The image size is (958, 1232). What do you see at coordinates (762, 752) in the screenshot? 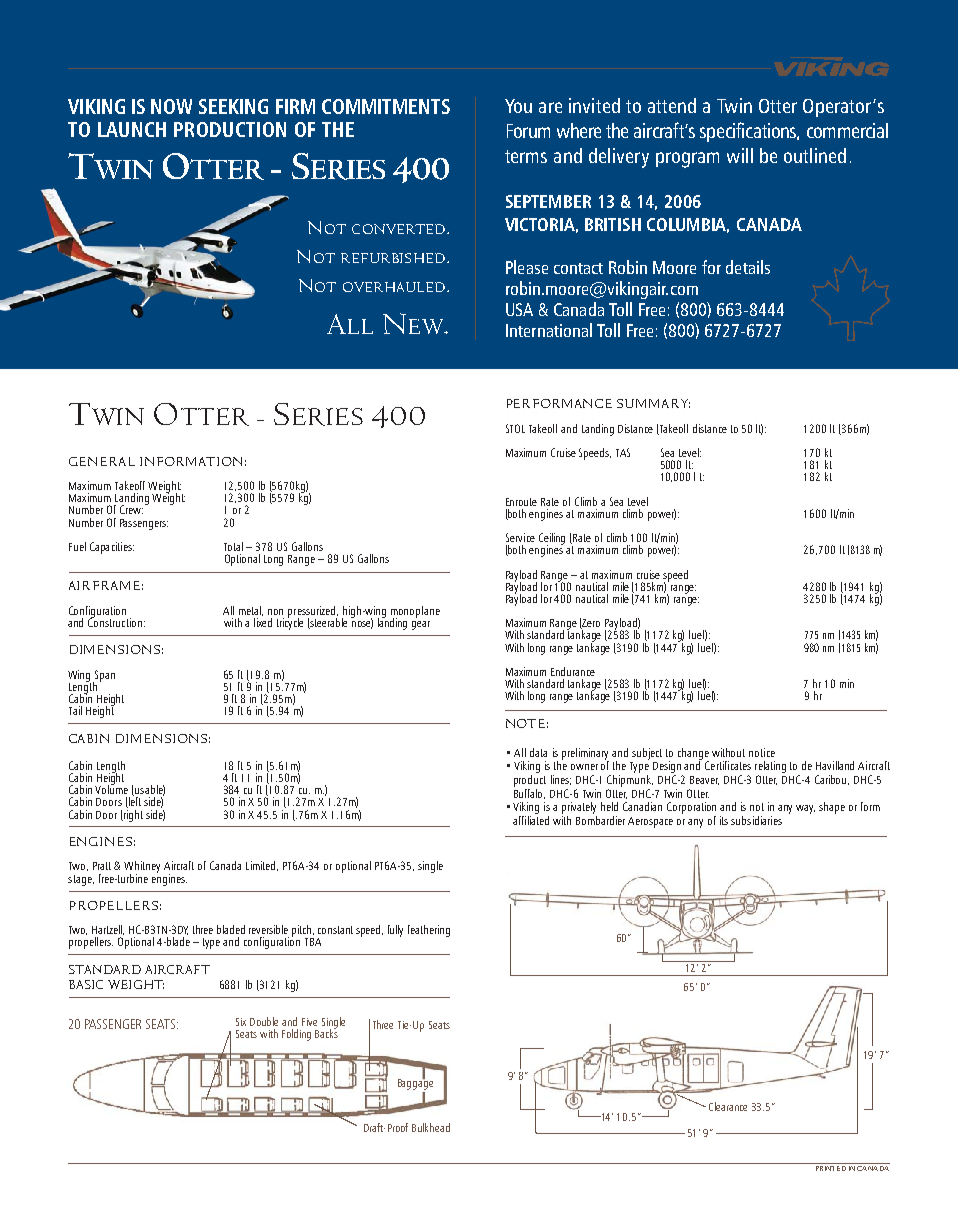
I see `notice` at bounding box center [762, 752].
